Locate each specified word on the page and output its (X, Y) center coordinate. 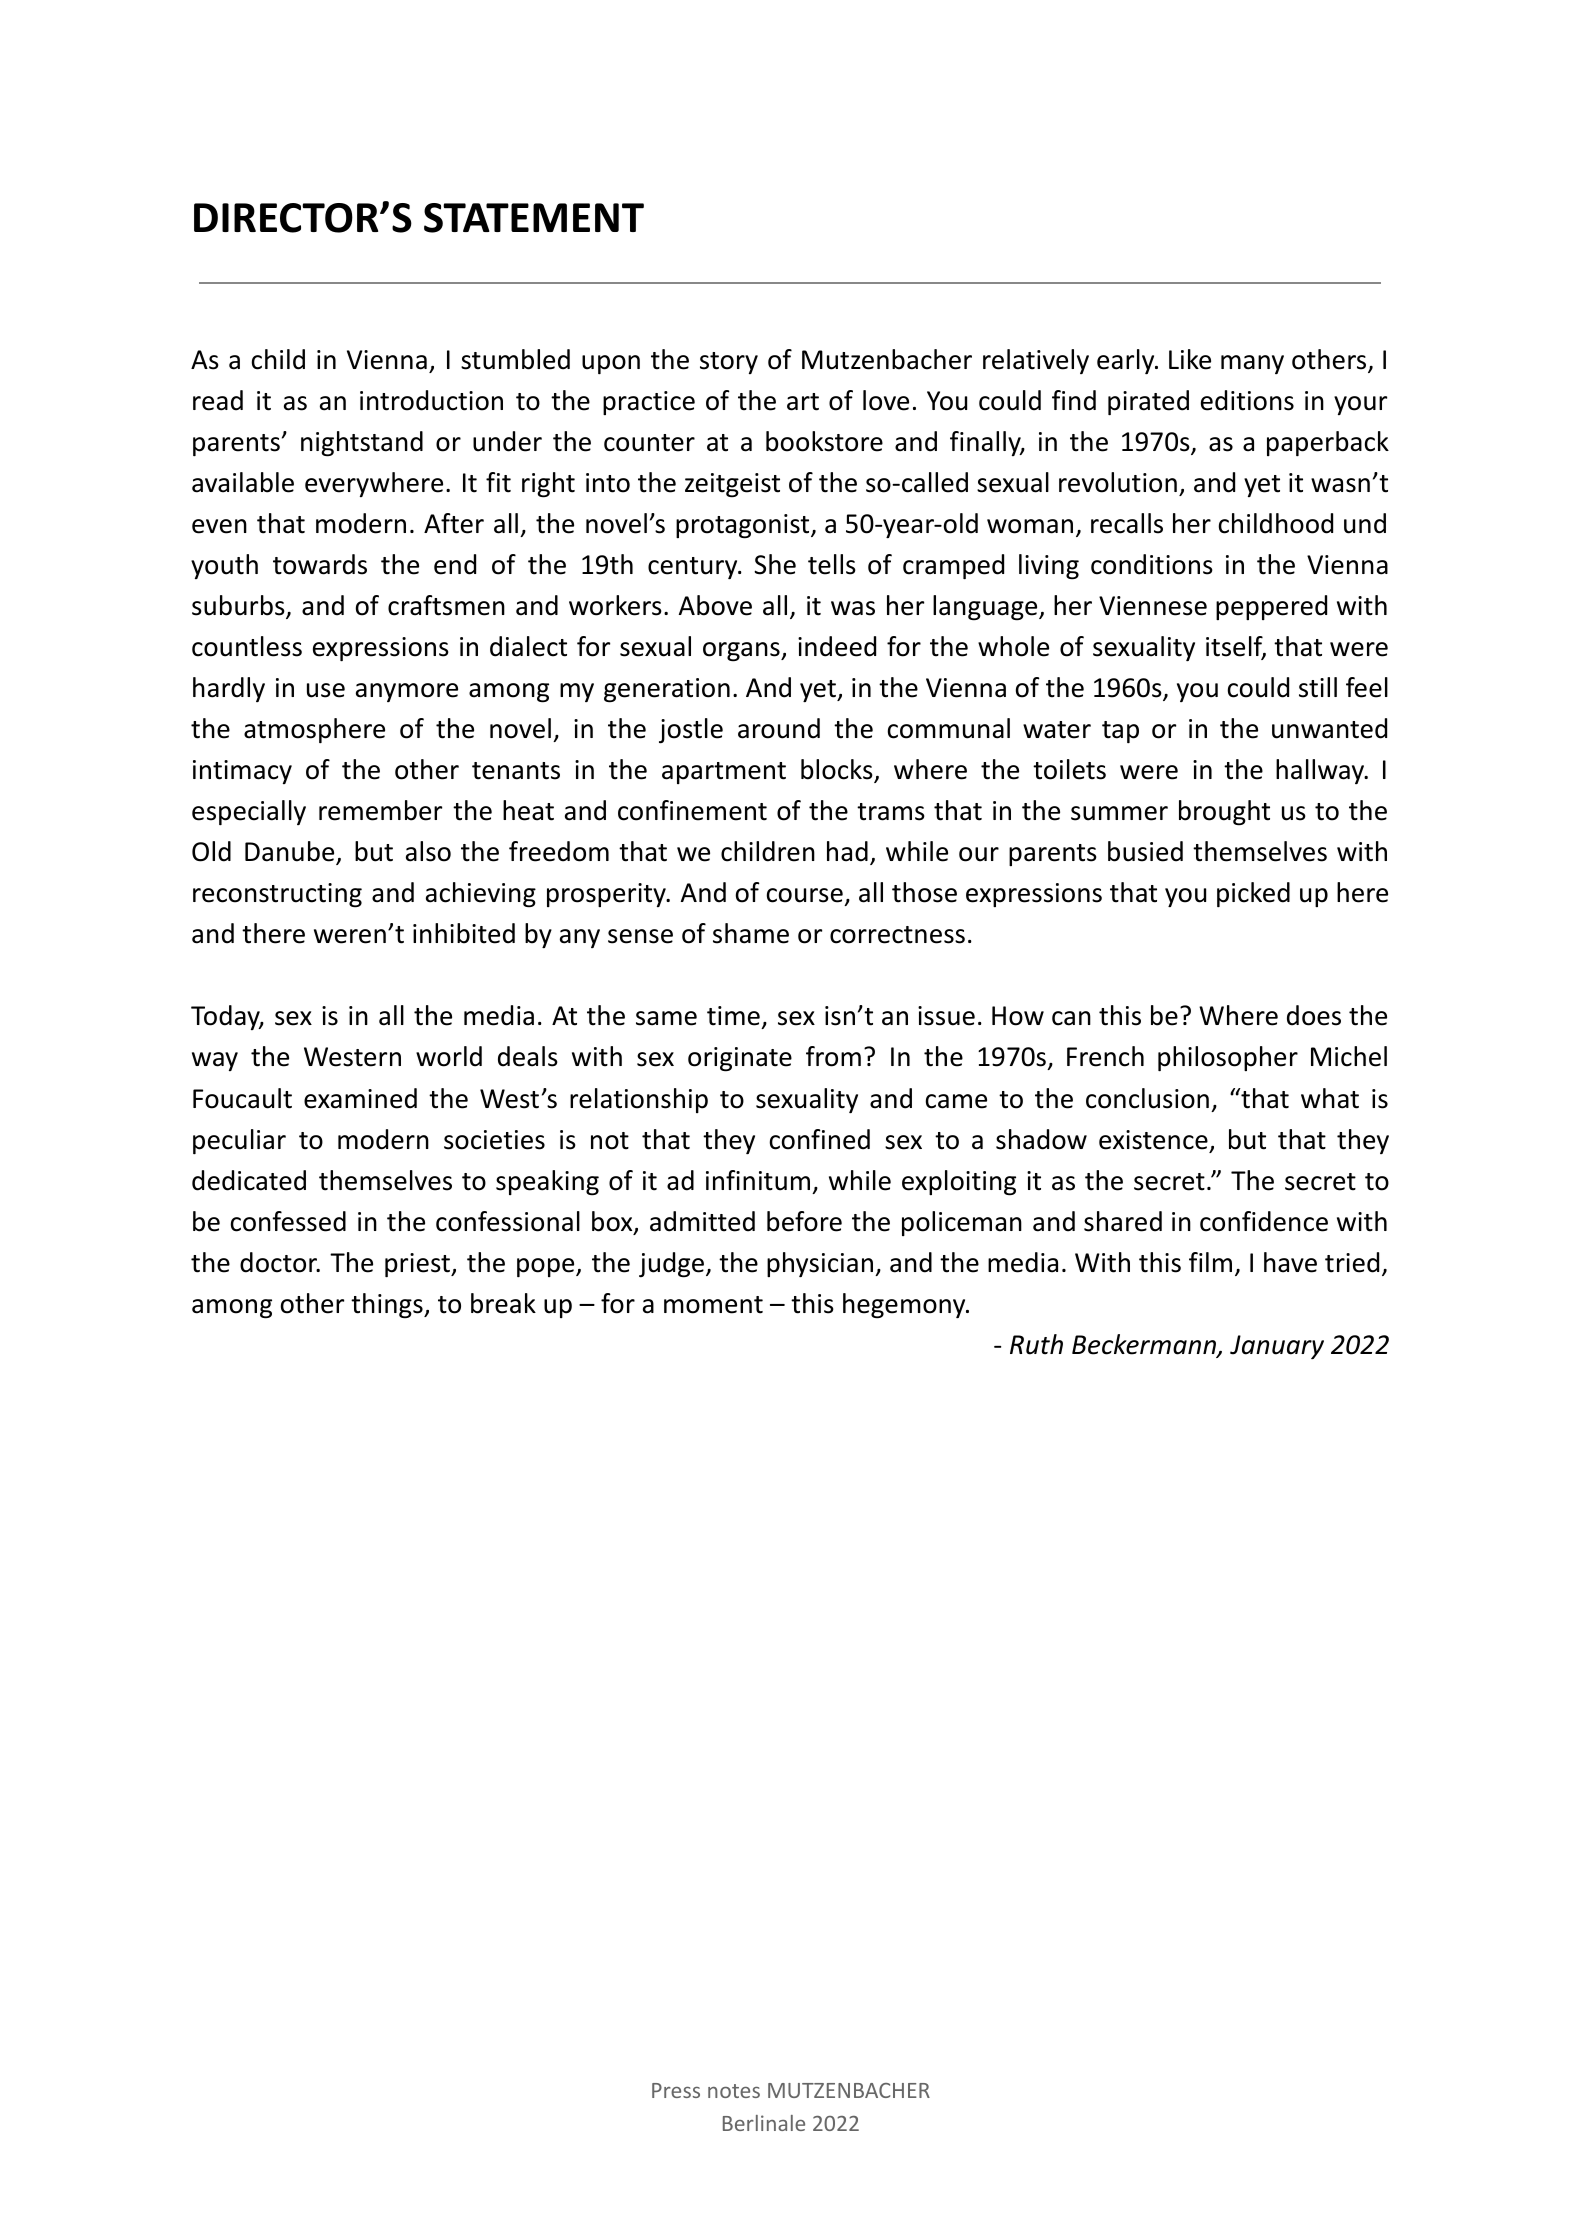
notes (734, 2091)
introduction (431, 400)
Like (1190, 359)
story (729, 363)
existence (1153, 1140)
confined (820, 1139)
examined (360, 1098)
